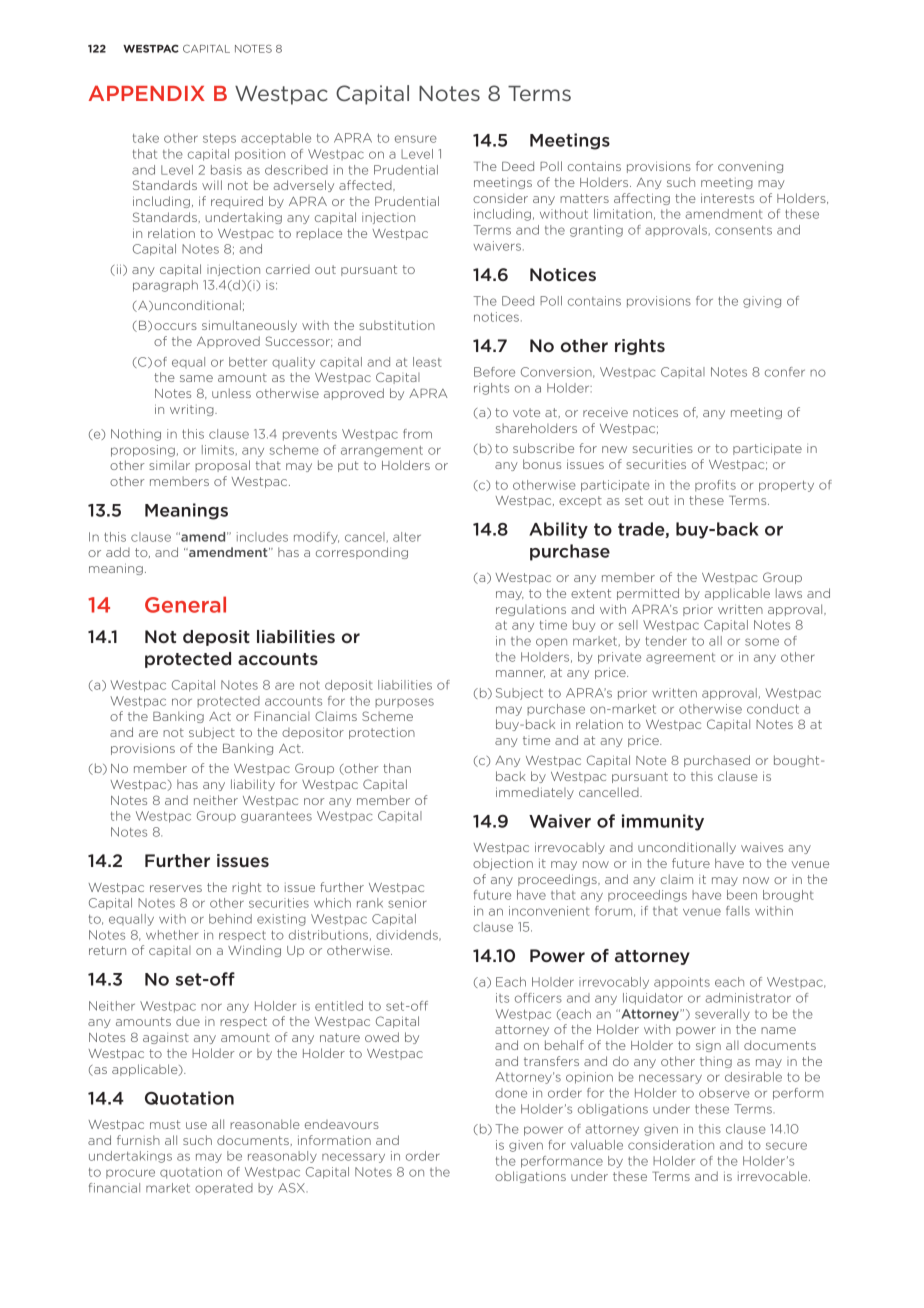  What do you see at coordinates (750, 167) in the screenshot?
I see `convening` at bounding box center [750, 167].
